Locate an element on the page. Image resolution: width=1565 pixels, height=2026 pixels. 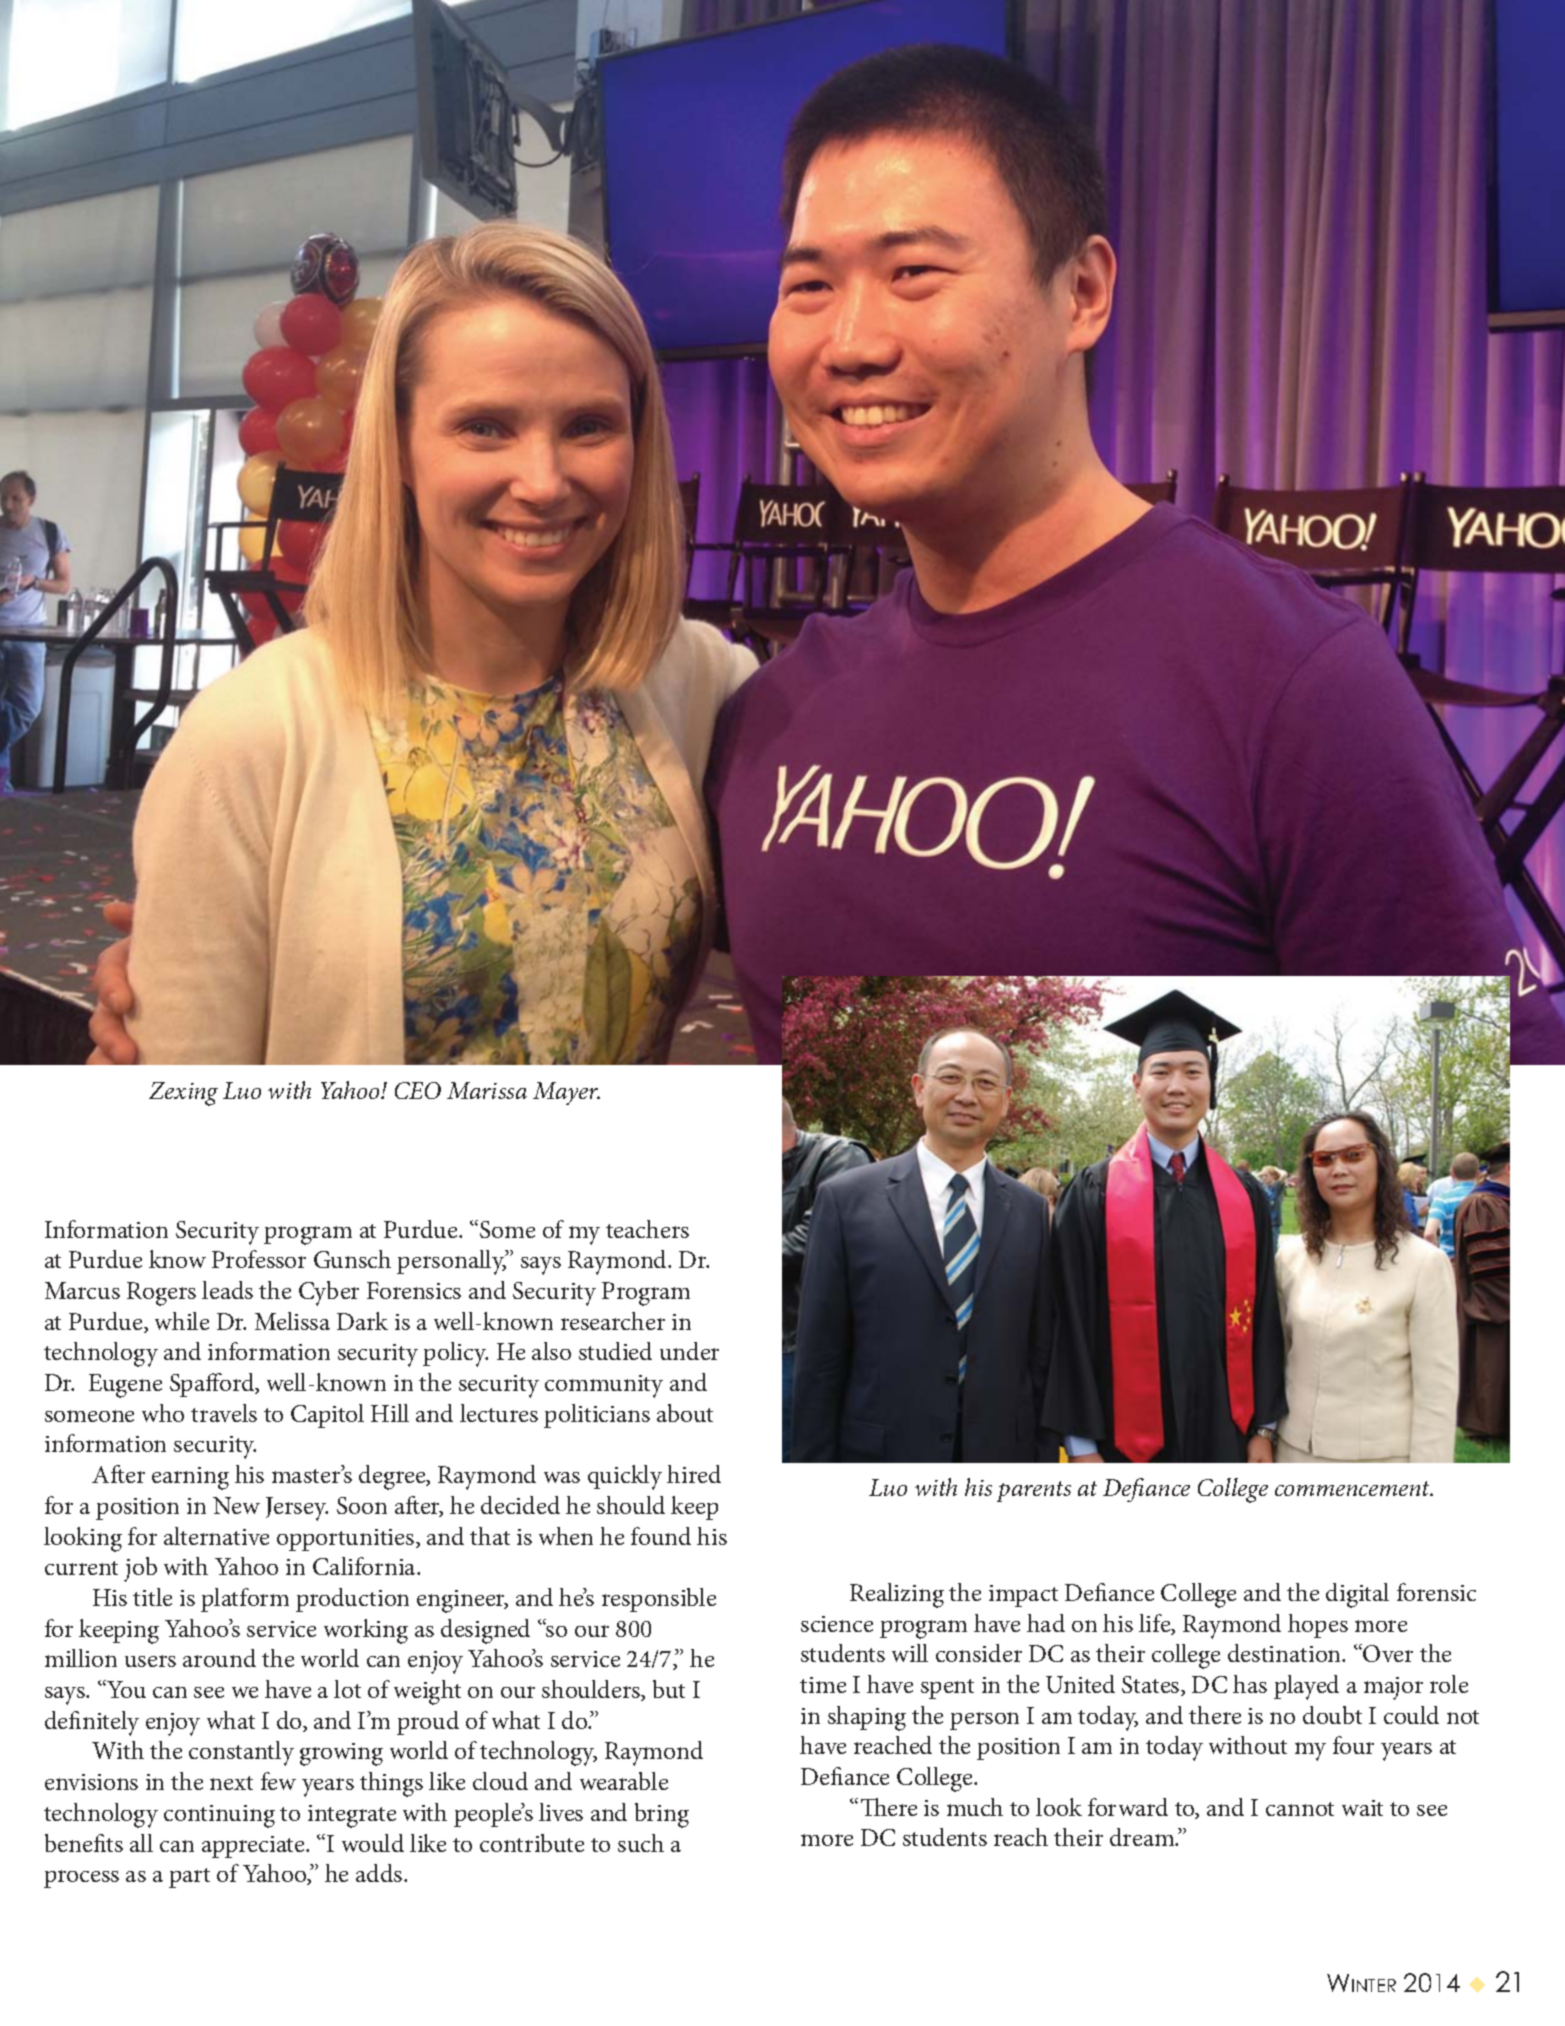
science is located at coordinates (837, 1624).
